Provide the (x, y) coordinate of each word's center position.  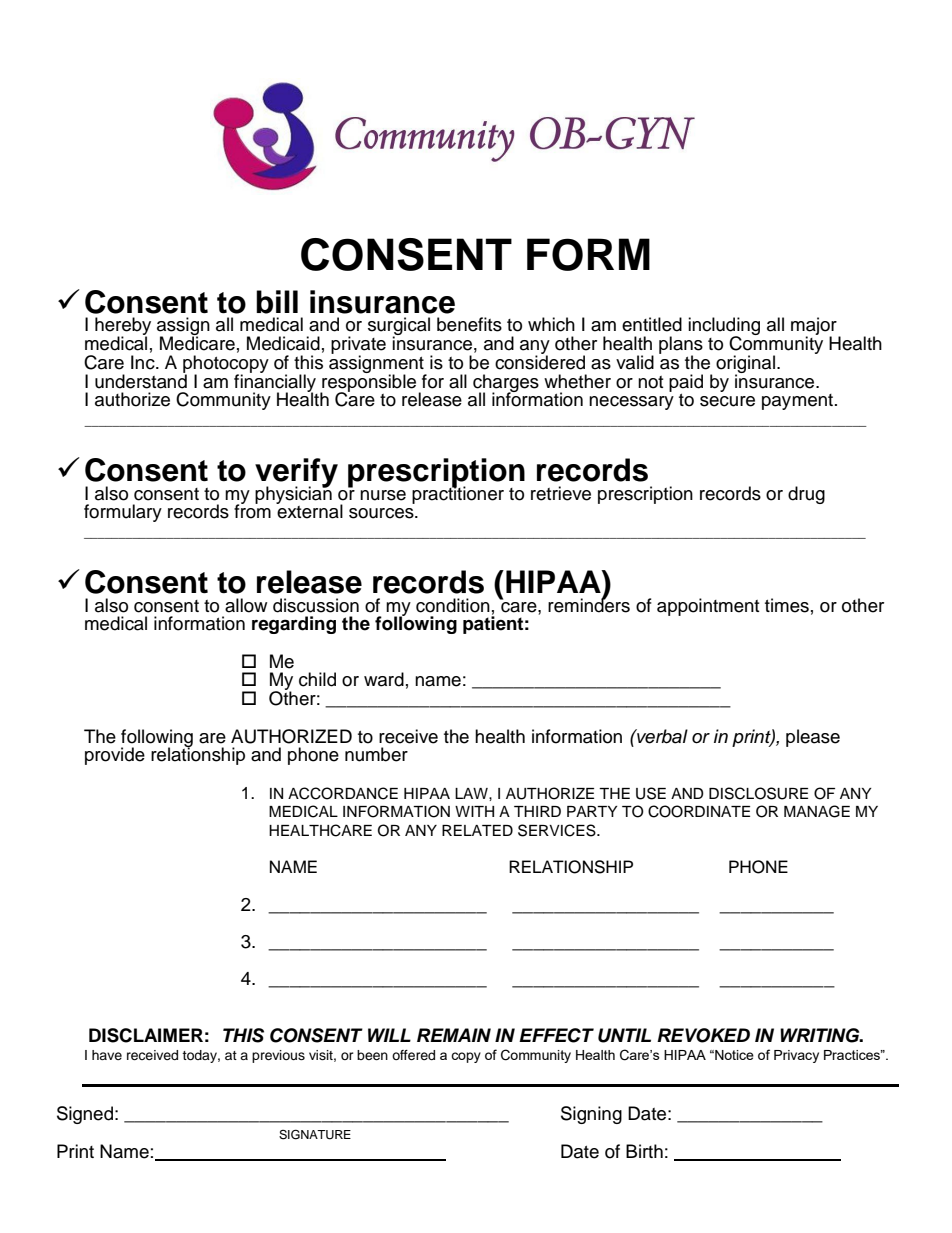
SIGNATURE (315, 1134)
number (376, 754)
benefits (469, 324)
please (813, 738)
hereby (123, 327)
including (724, 327)
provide (115, 756)
